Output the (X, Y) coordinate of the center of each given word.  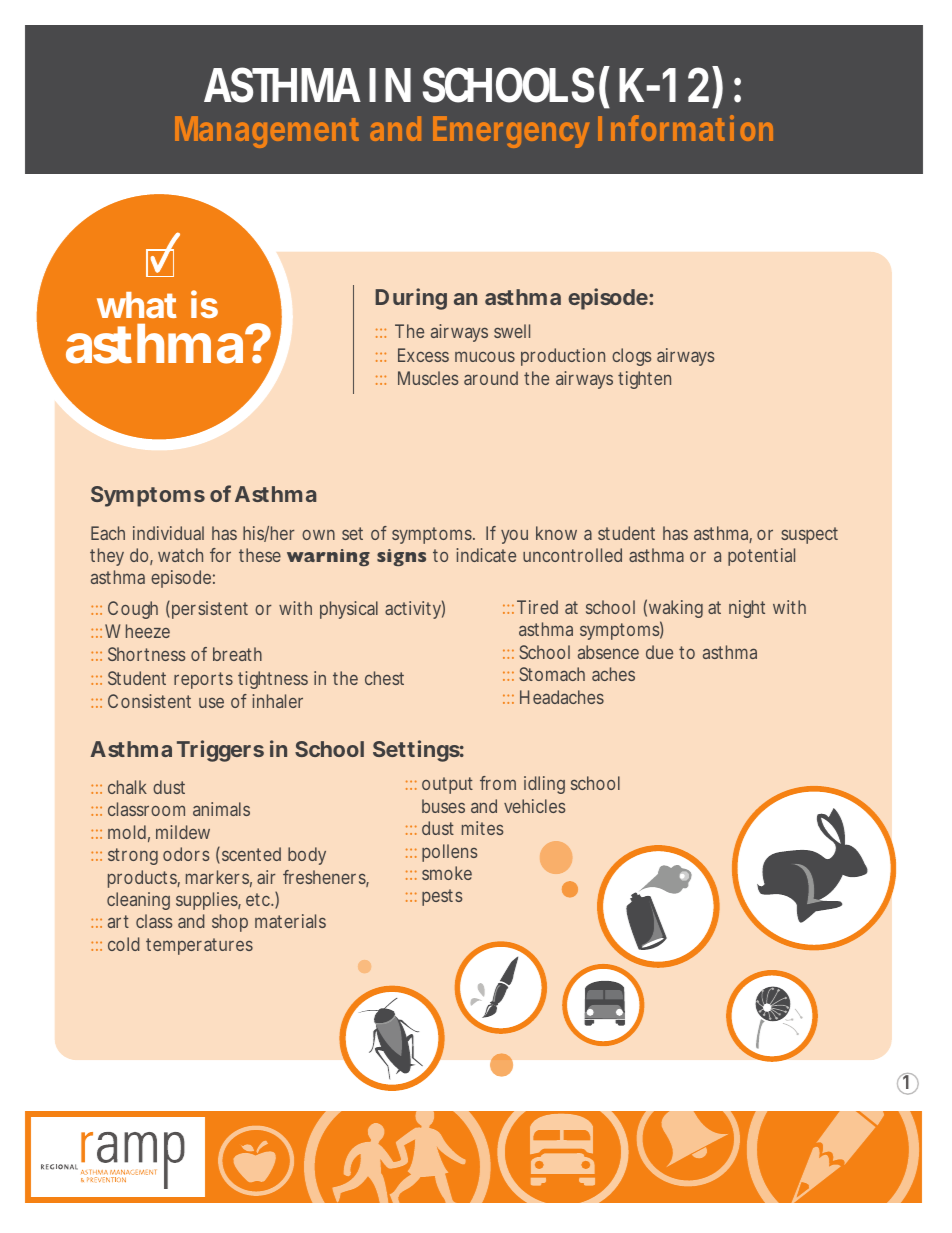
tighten (644, 380)
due (659, 652)
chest (384, 678)
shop (230, 923)
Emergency (511, 132)
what (137, 305)
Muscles (428, 378)
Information (685, 128)
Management (267, 132)
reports (203, 680)
